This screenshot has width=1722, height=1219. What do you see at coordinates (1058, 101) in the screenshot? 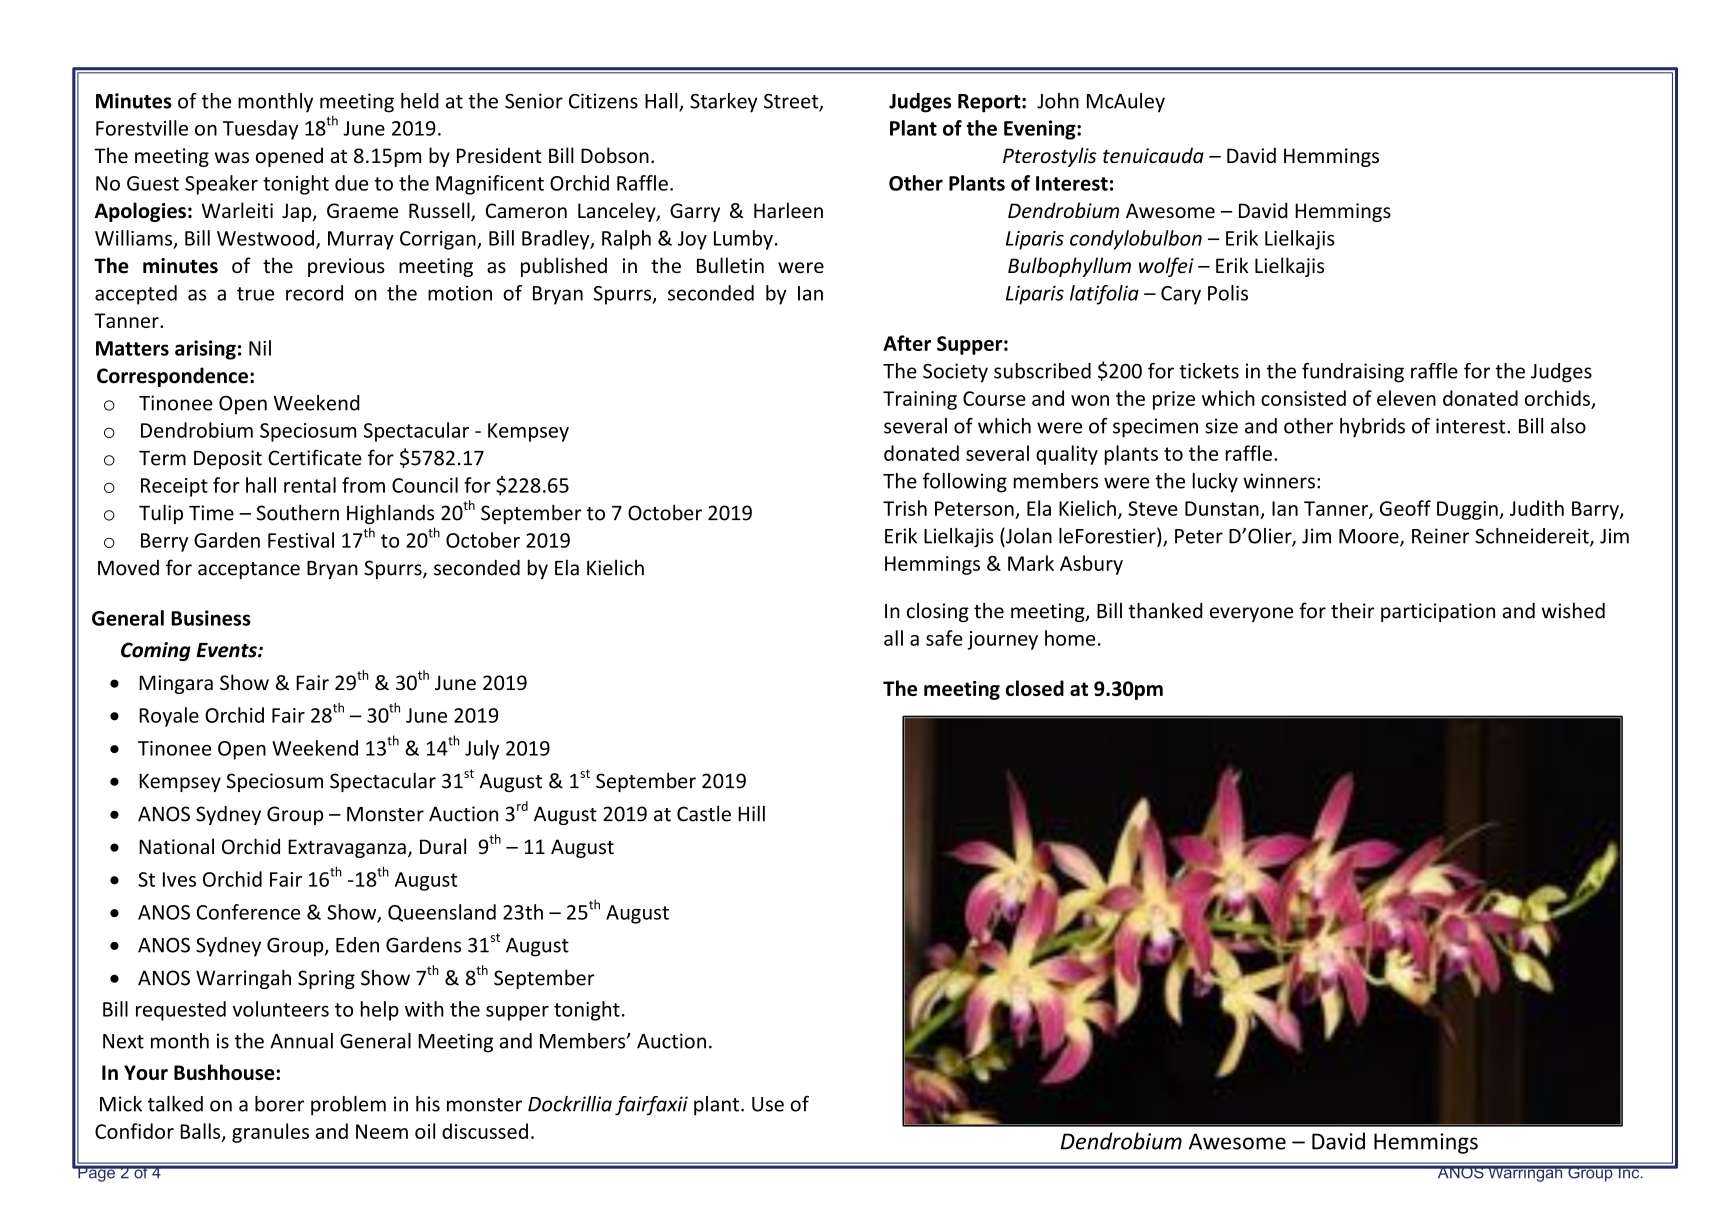
I see `John` at bounding box center [1058, 101].
